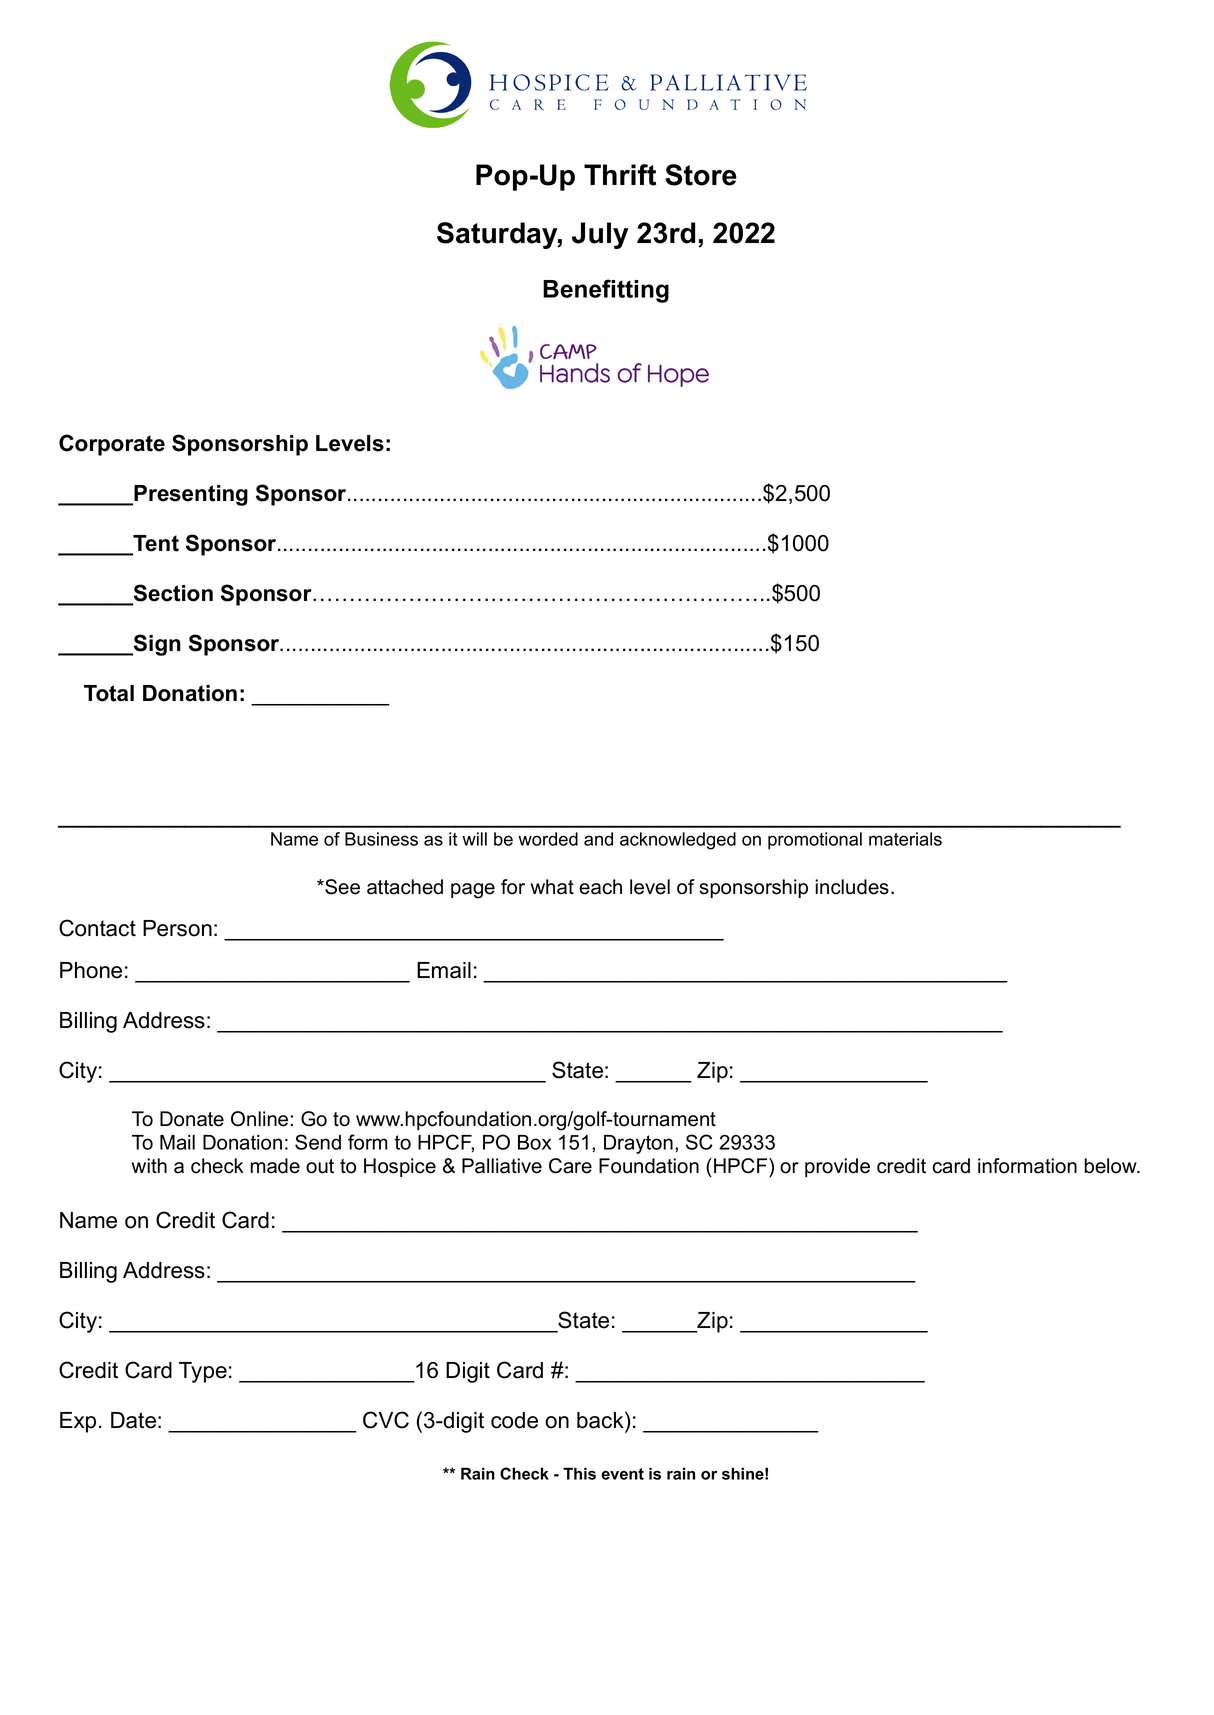  What do you see at coordinates (600, 235) in the screenshot?
I see `July` at bounding box center [600, 235].
